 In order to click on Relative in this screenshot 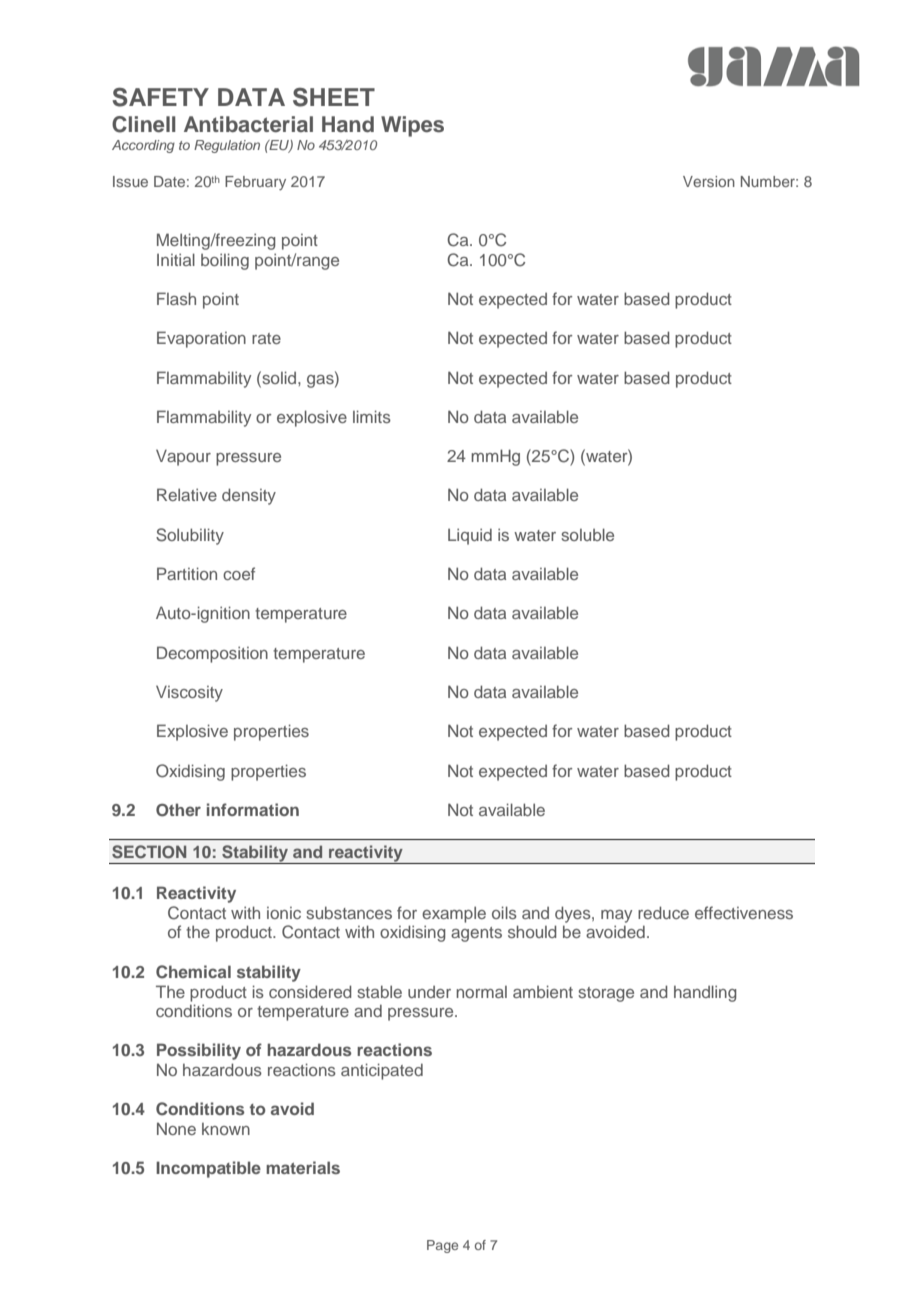, I will do `click(187, 494)`.
